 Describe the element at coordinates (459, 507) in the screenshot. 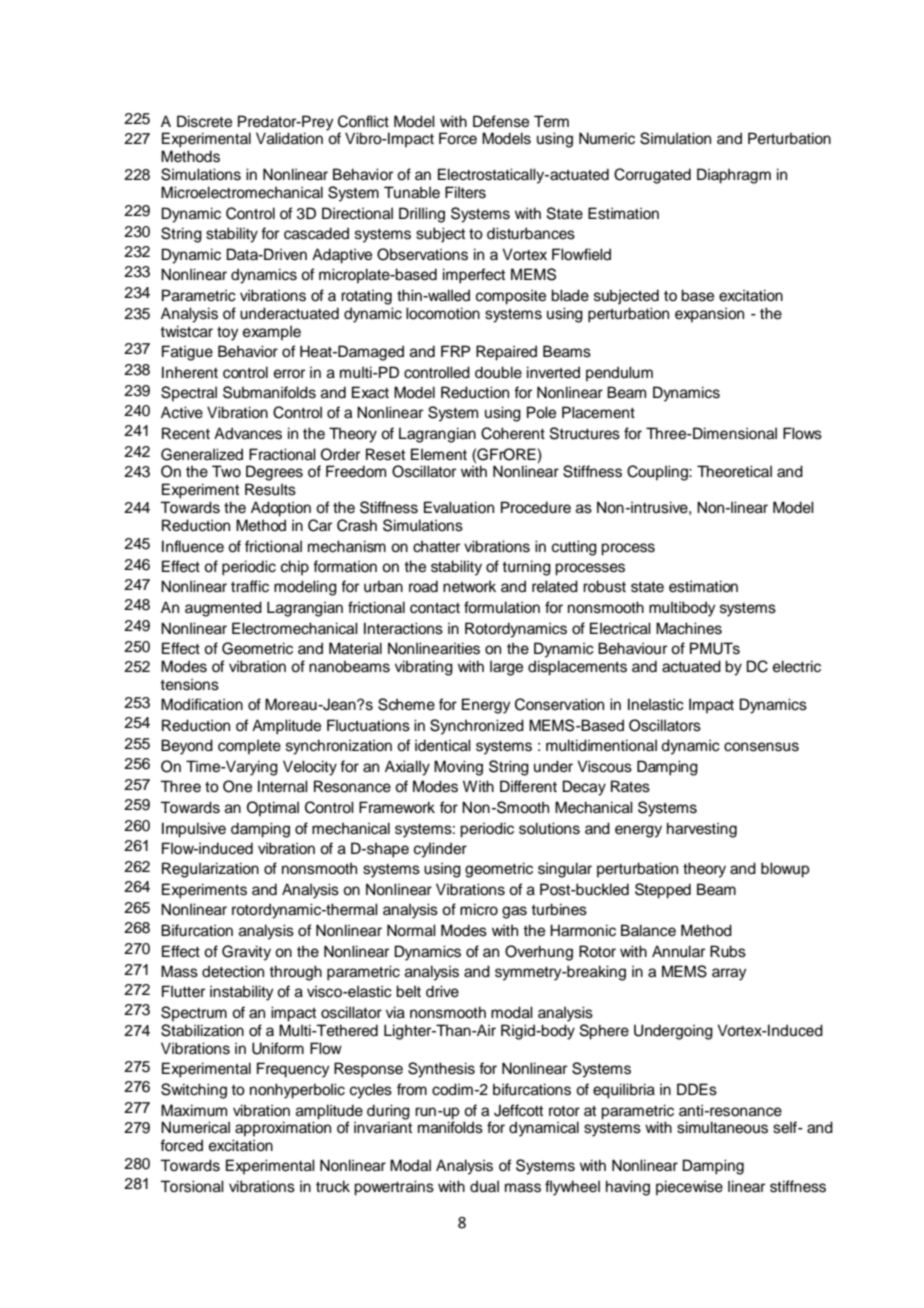

I see `Evaluation` at that location.
